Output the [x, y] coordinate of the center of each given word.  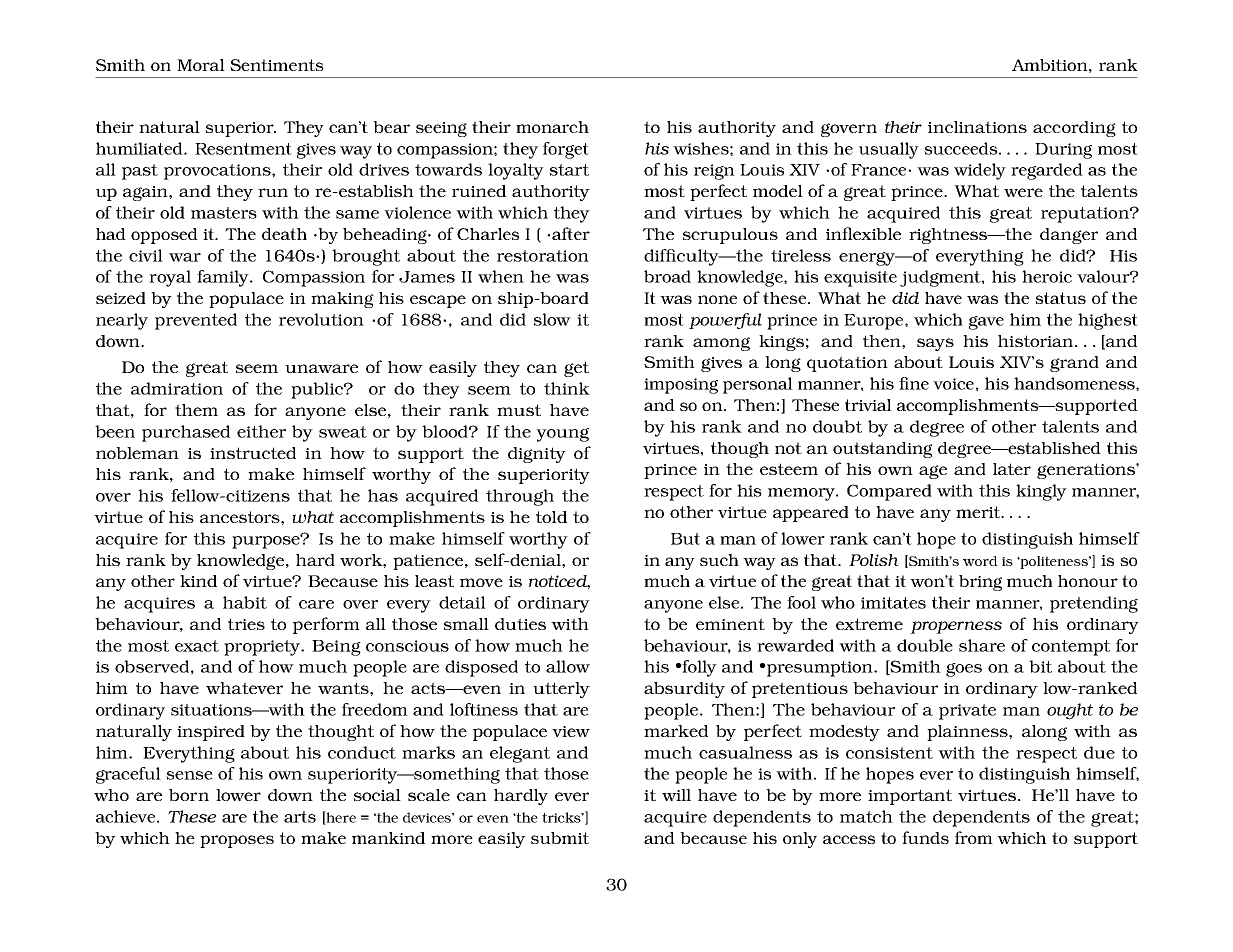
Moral [201, 65]
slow [552, 319]
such [719, 560]
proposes [237, 841]
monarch [552, 127]
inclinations [977, 127]
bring [980, 583]
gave [986, 323]
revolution [321, 319]
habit [245, 602]
